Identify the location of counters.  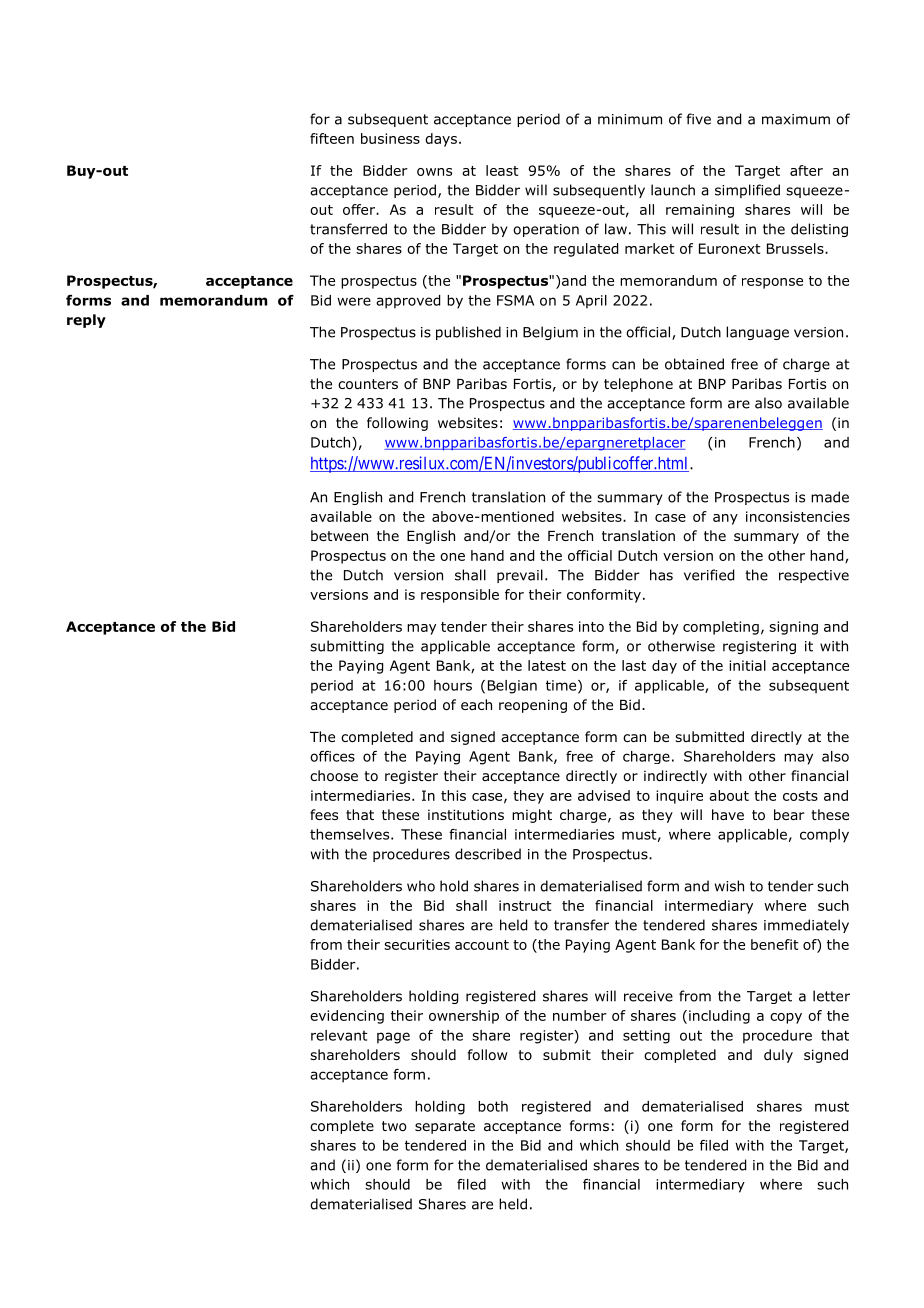
(368, 384).
